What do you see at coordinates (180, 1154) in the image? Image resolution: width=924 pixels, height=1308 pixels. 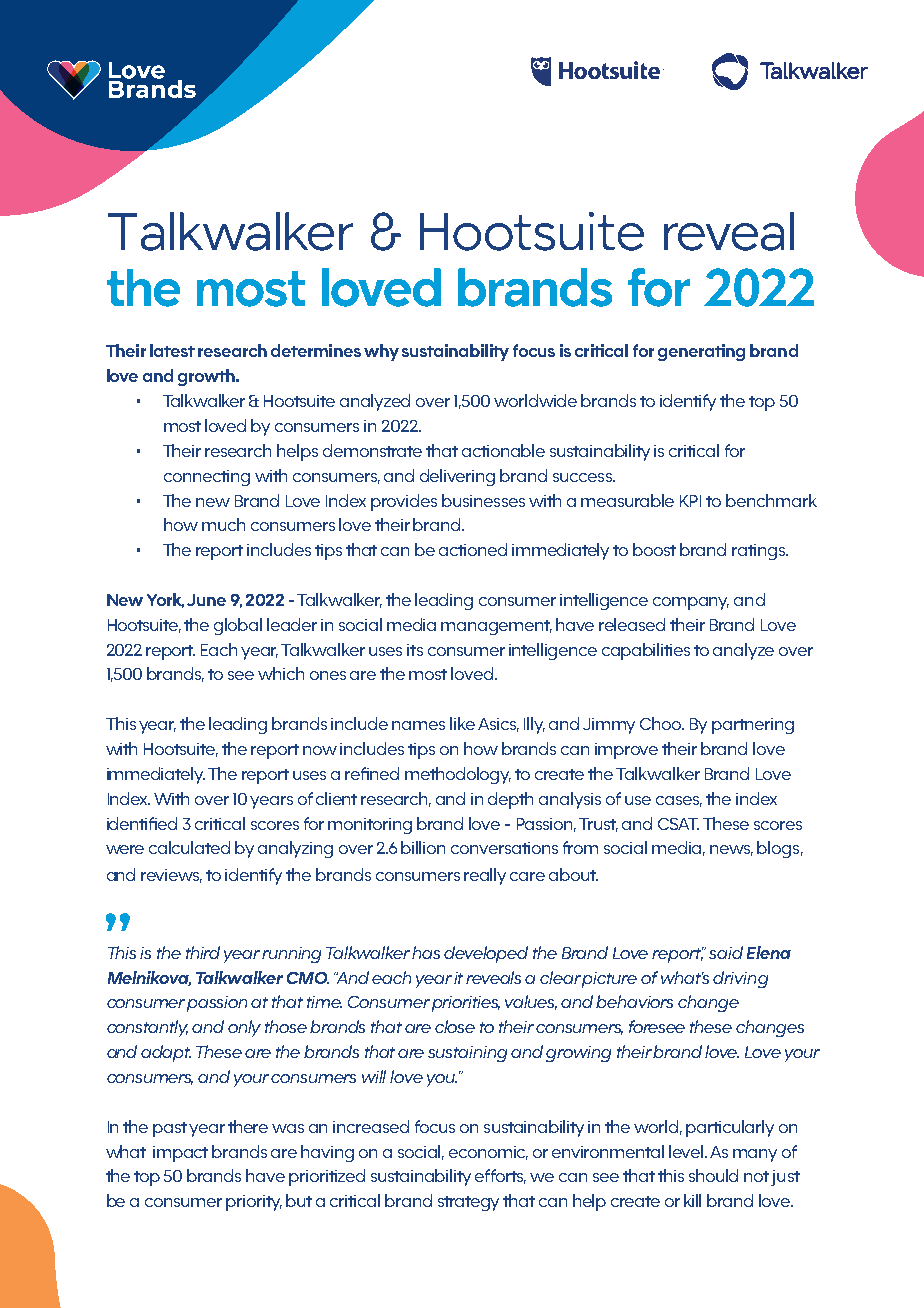 I see `impact` at bounding box center [180, 1154].
